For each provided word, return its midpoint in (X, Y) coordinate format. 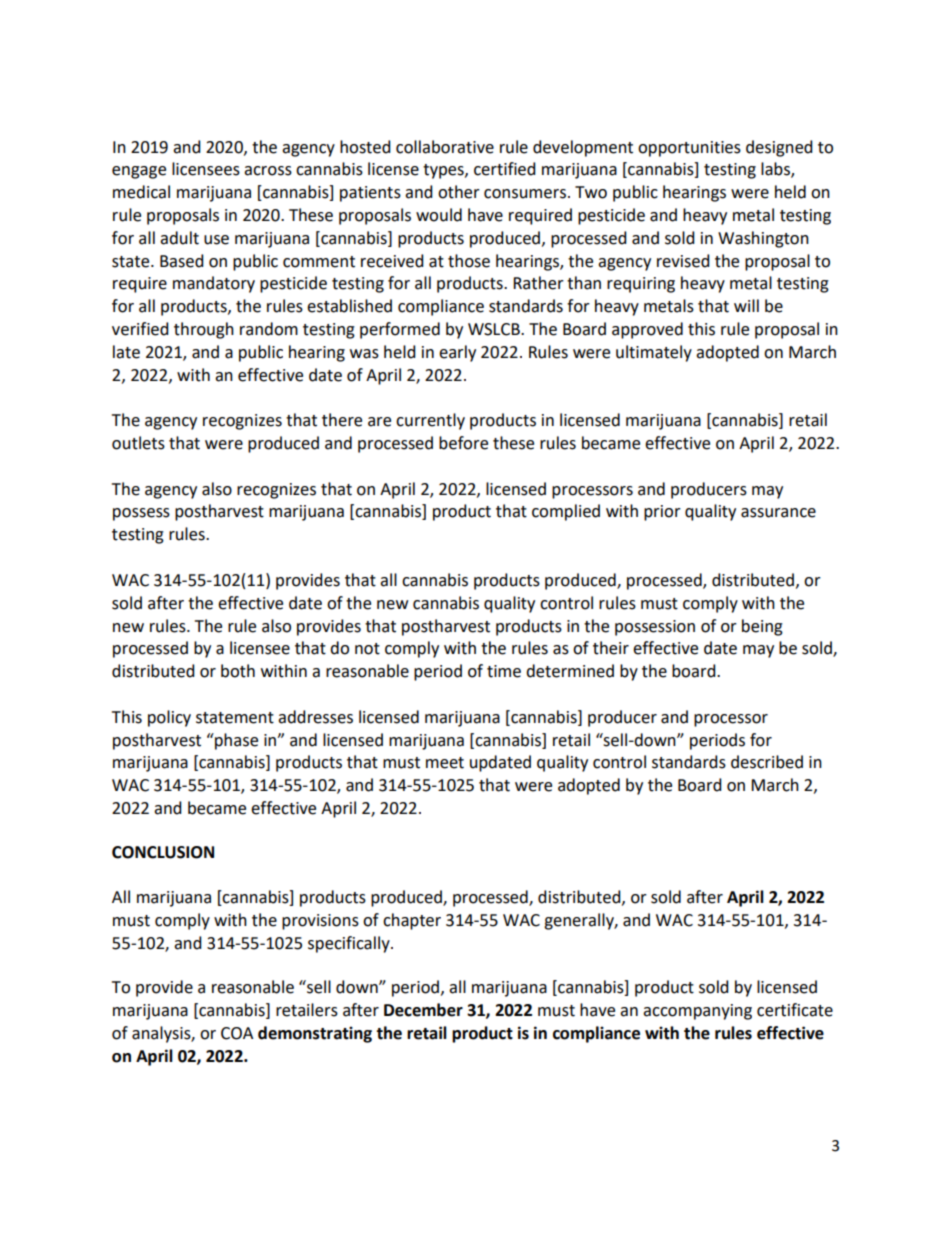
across (268, 171)
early (457, 353)
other (459, 192)
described (767, 762)
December (423, 1010)
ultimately (654, 353)
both (238, 671)
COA (237, 1033)
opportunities (689, 149)
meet (445, 763)
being (762, 627)
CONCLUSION (163, 852)
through (204, 330)
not (367, 649)
